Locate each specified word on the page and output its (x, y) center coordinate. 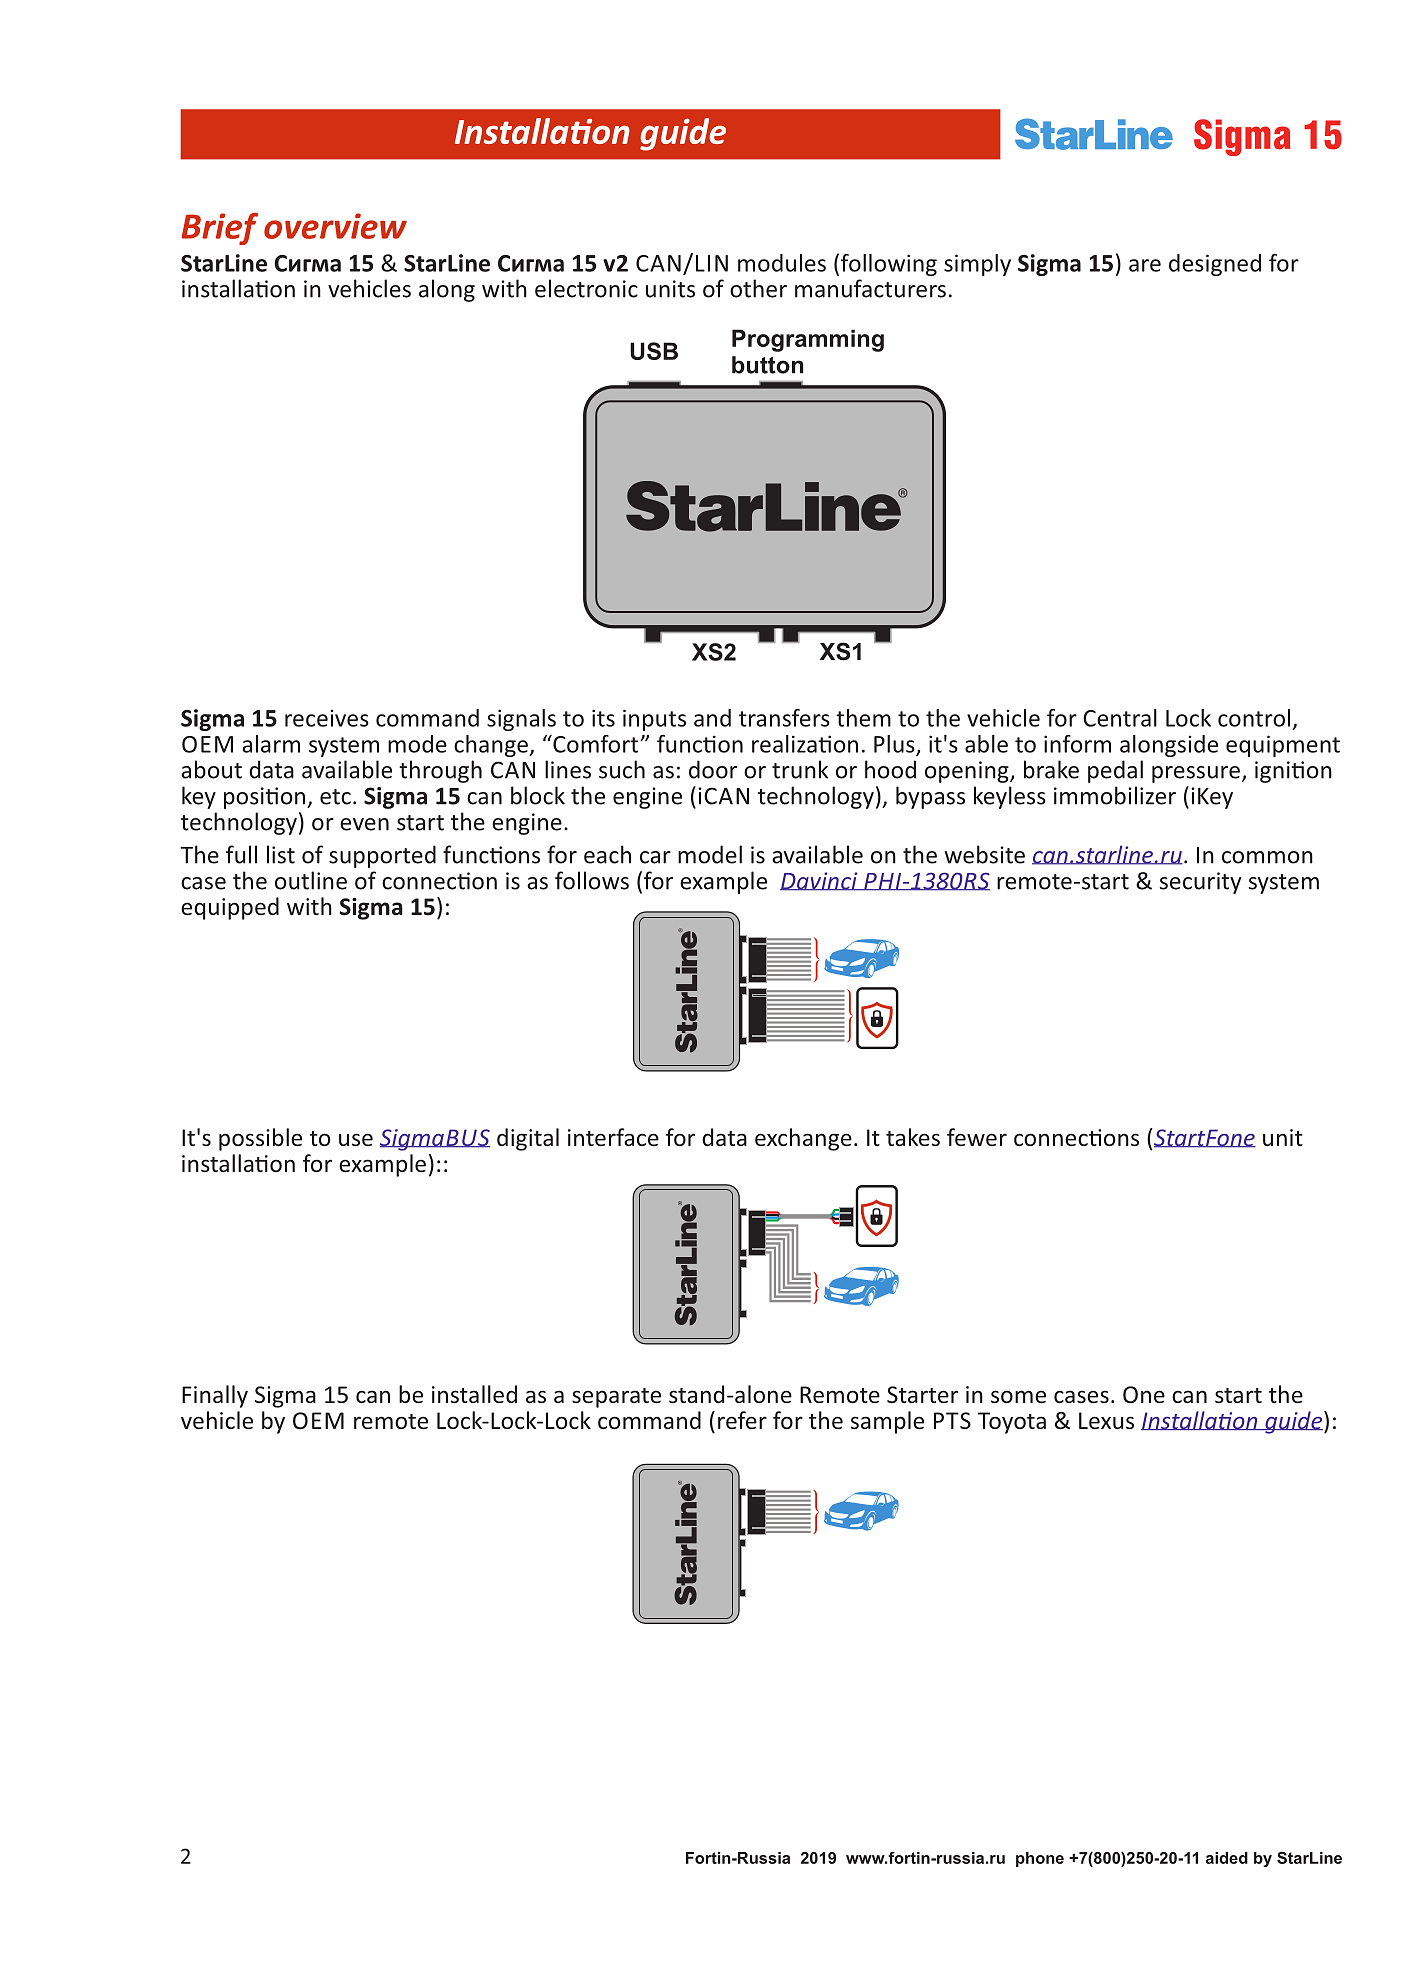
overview (335, 226)
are (1145, 265)
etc (335, 797)
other (758, 288)
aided (1227, 1858)
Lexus (1106, 1420)
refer (742, 1420)
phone (1040, 1859)
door (713, 769)
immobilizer (1115, 795)
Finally (215, 1396)
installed (474, 1394)
